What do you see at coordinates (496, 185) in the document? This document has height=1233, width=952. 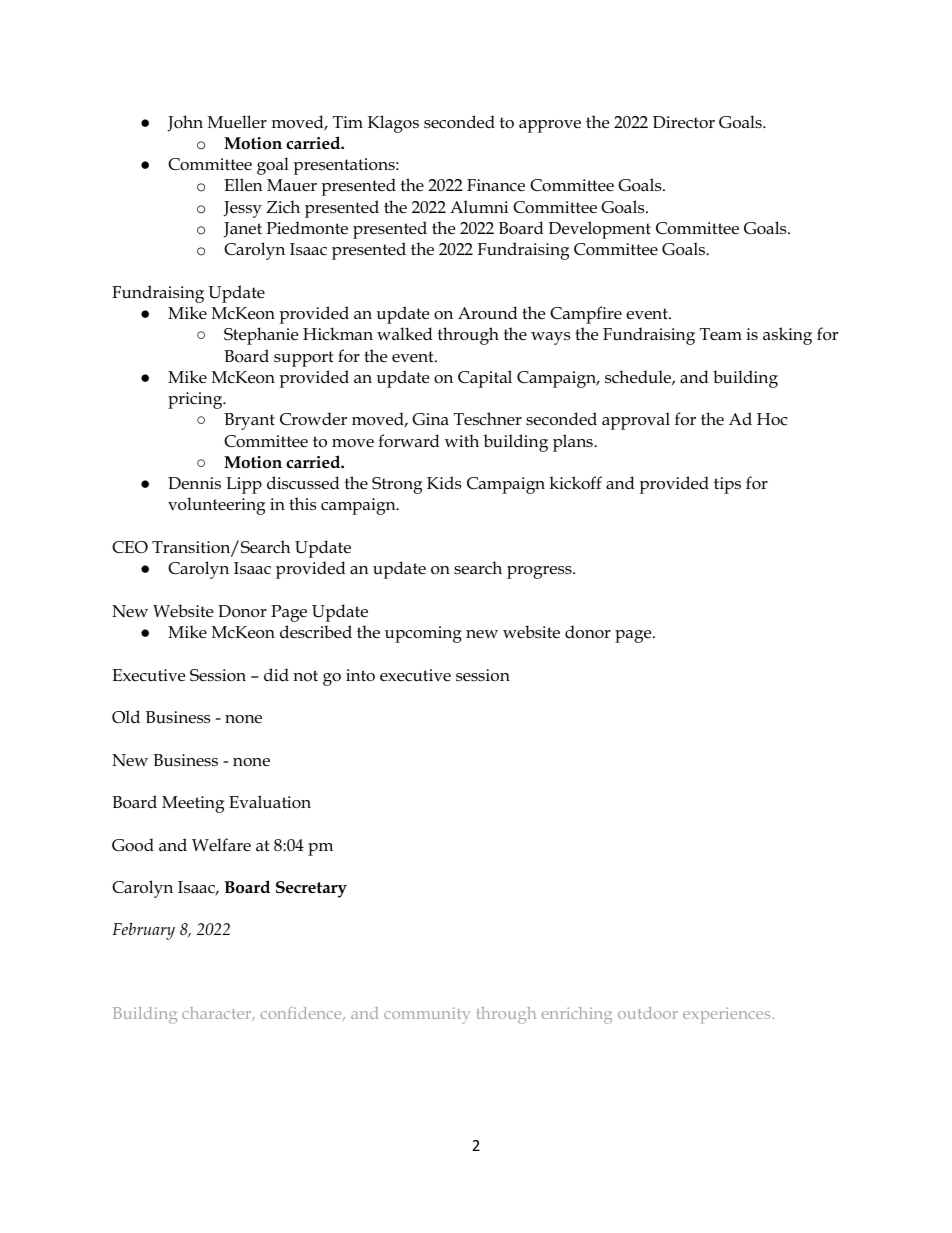 I see `Finance` at bounding box center [496, 185].
